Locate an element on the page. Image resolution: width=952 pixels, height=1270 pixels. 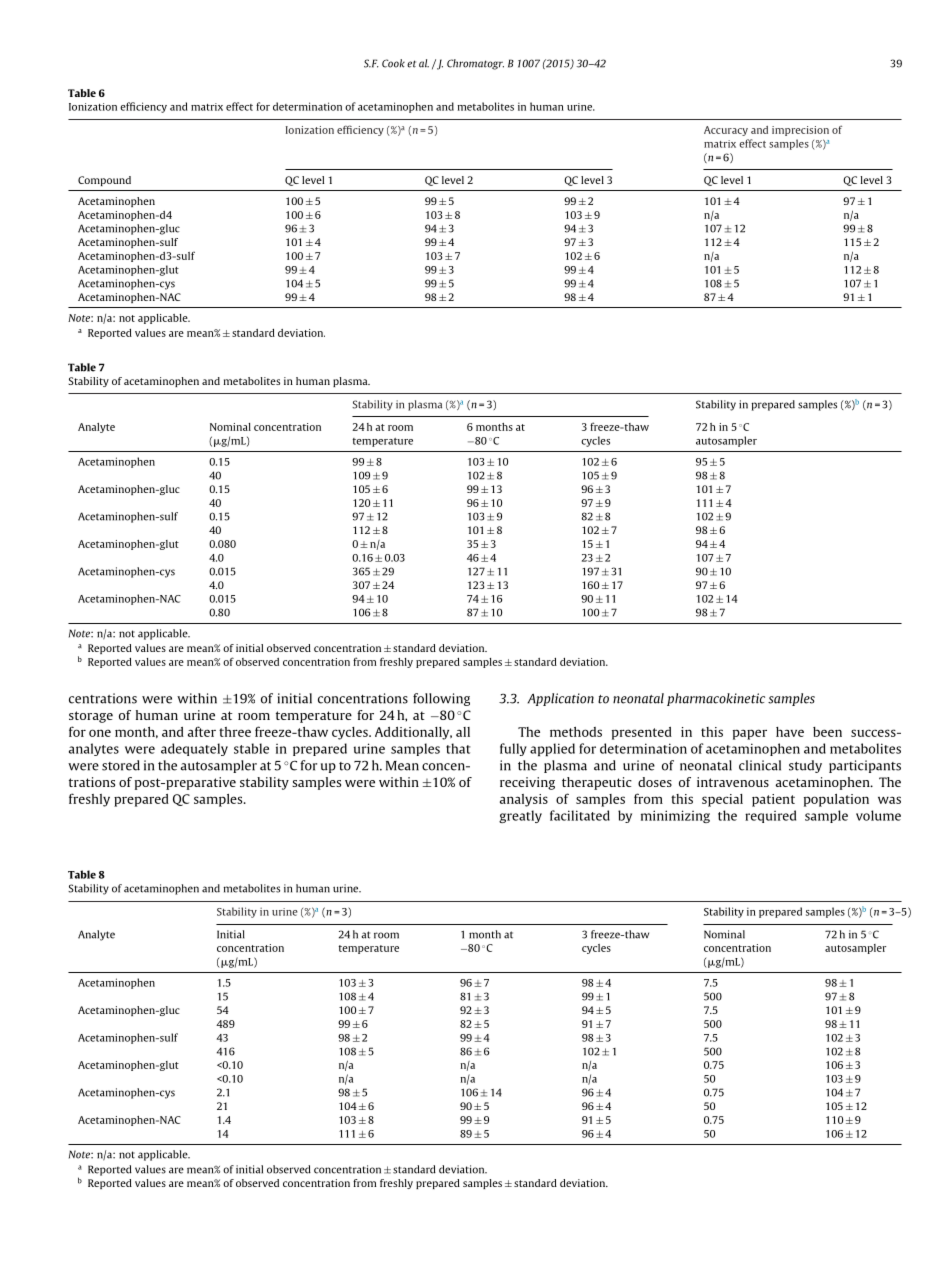
Accuracy is located at coordinates (726, 131).
